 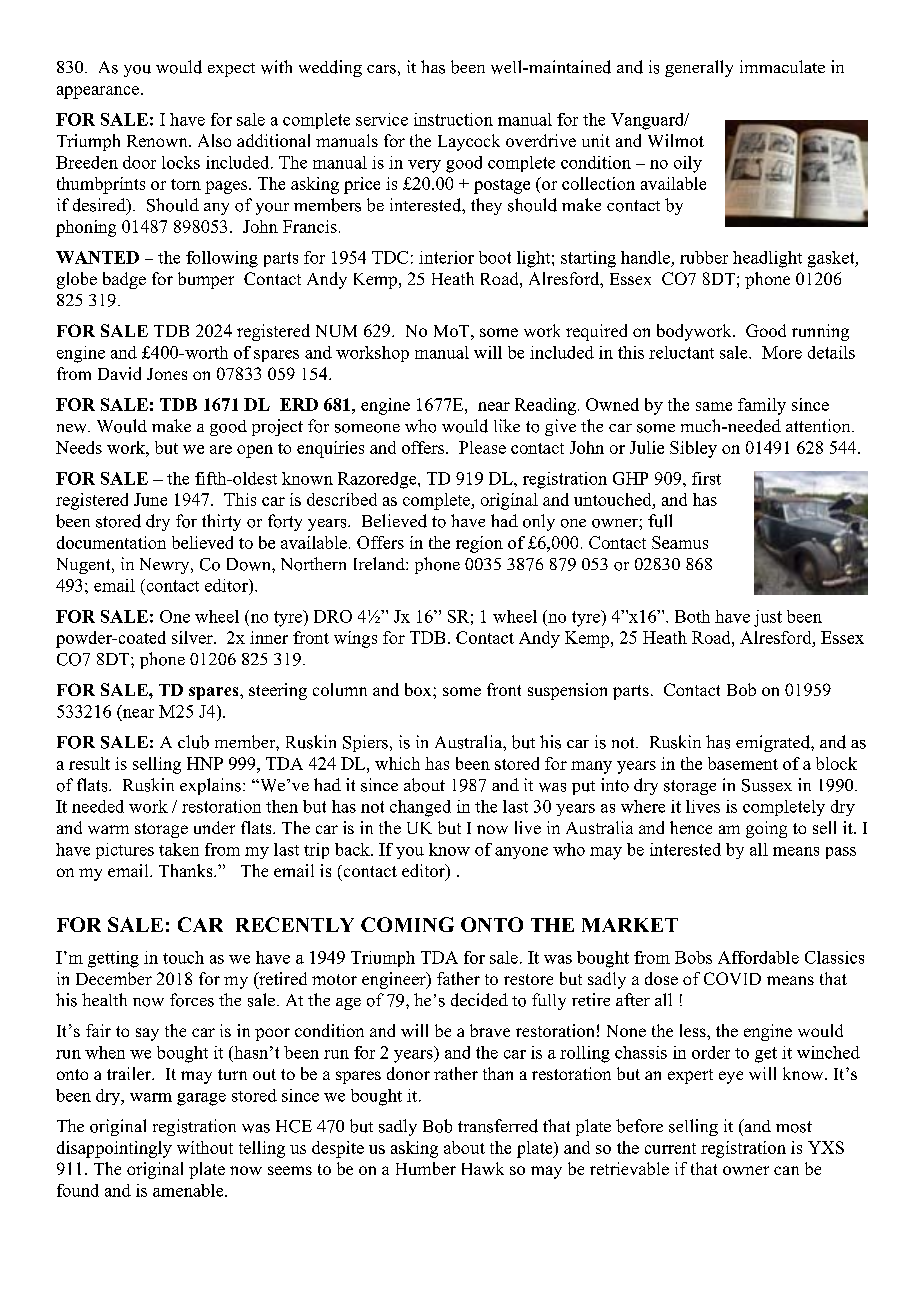 What do you see at coordinates (782, 66) in the screenshot?
I see `immaculate` at bounding box center [782, 66].
